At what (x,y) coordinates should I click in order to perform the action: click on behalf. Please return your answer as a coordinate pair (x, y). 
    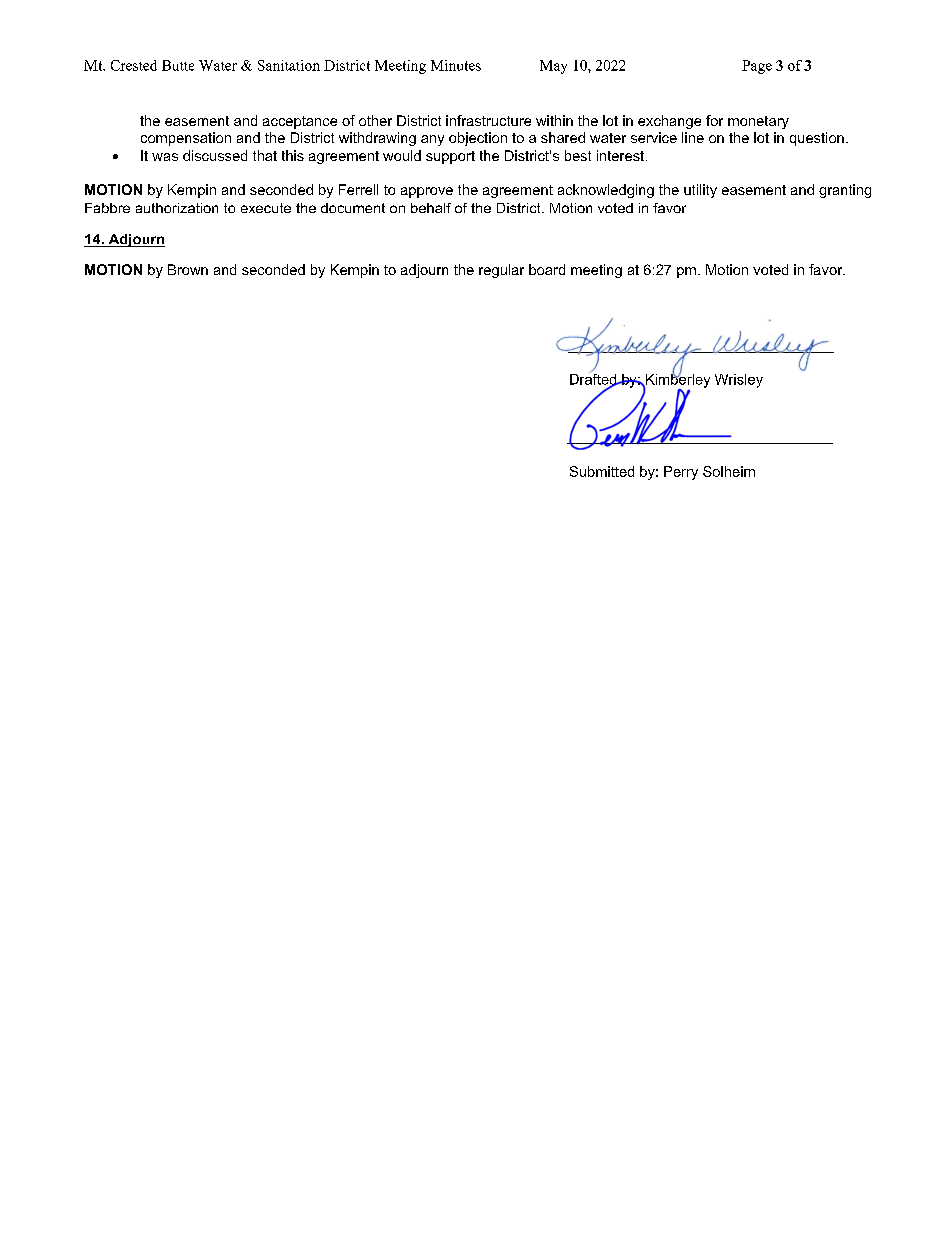
    Looking at the image, I should click on (431, 208).
